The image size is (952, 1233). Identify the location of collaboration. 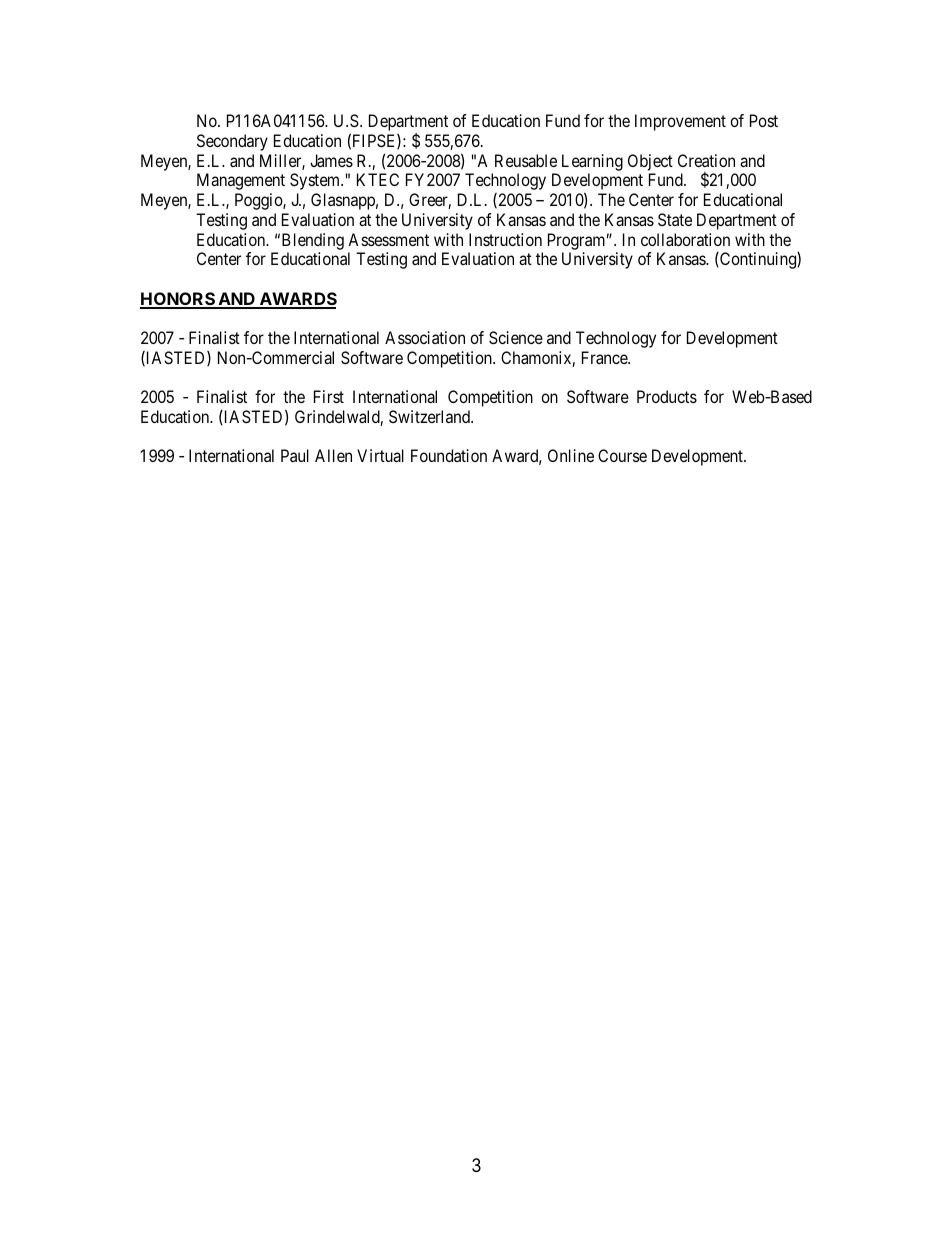
(685, 239).
